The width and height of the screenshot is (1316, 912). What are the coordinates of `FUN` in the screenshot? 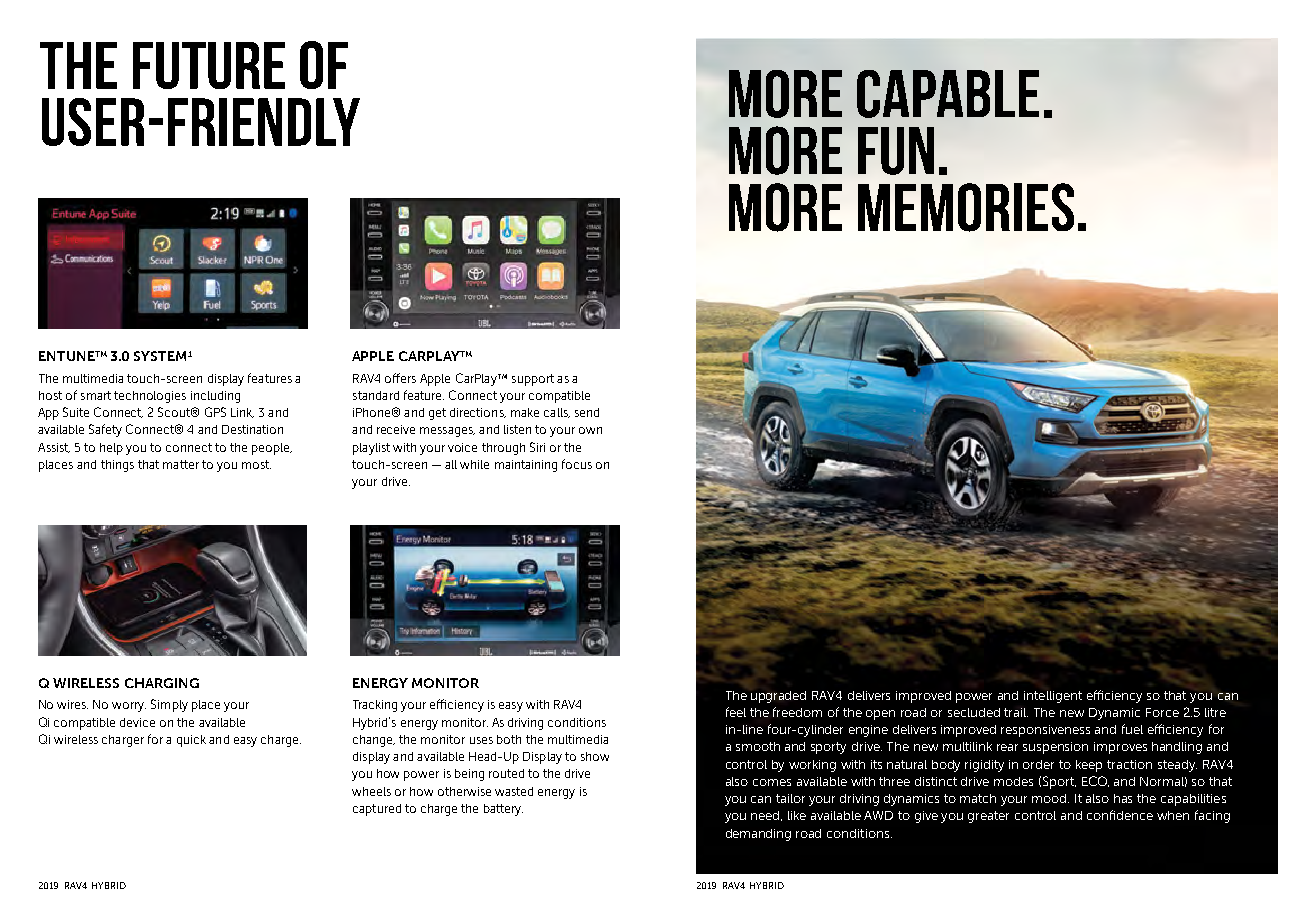 It's located at (896, 151).
